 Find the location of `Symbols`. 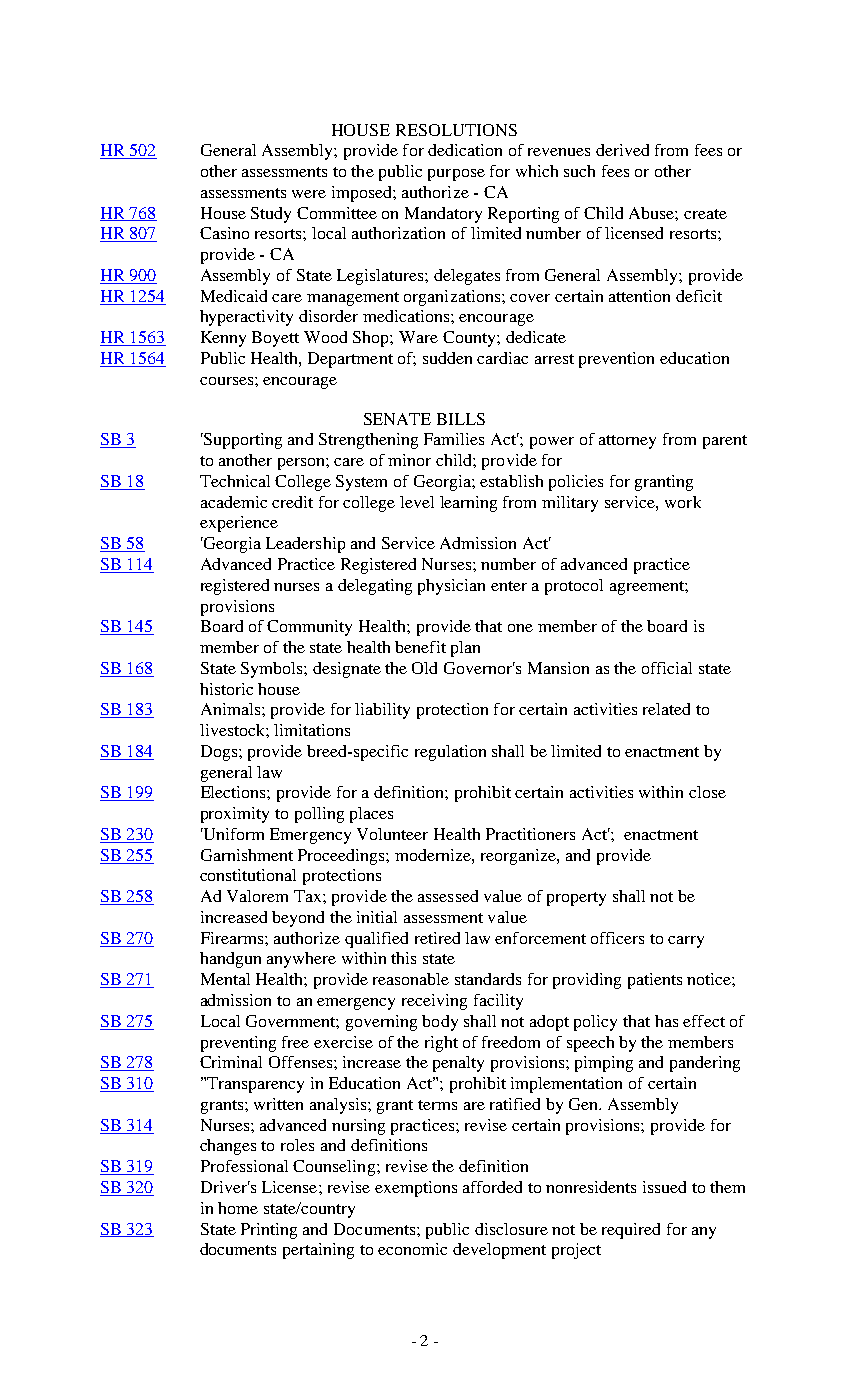

Symbols is located at coordinates (273, 670).
